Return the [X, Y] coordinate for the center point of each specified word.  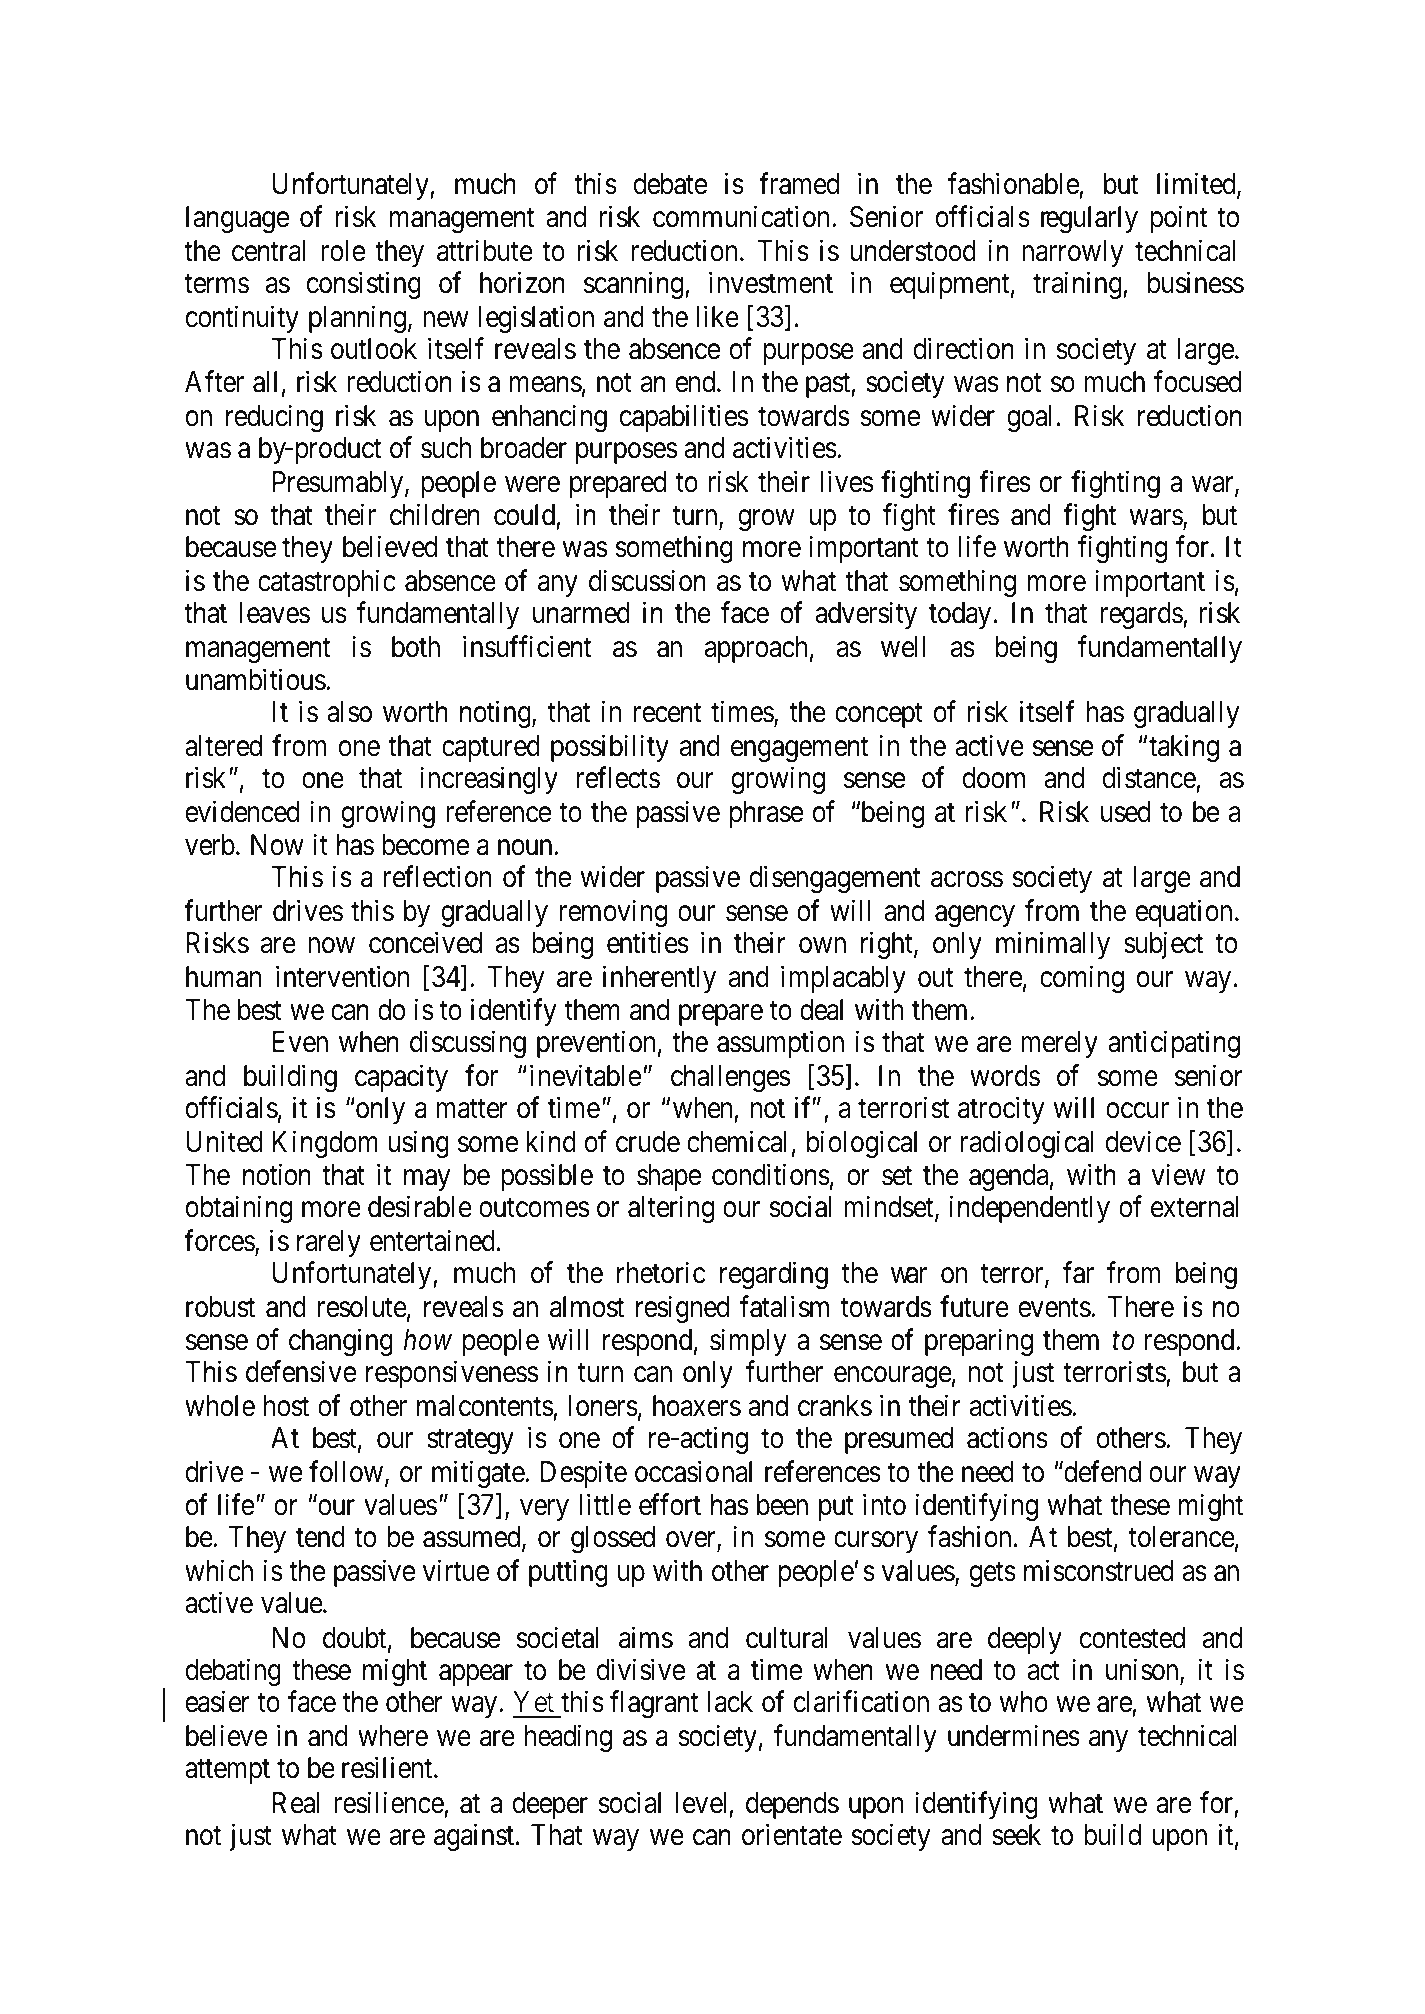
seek [1016, 1835]
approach [756, 649]
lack [730, 1702]
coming [1082, 979]
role [343, 251]
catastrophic [327, 583]
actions [1007, 1438]
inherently [659, 979]
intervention [342, 977]
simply [748, 1342]
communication [743, 216]
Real [296, 1803]
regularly [1089, 219]
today [960, 615]
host [286, 1406]
